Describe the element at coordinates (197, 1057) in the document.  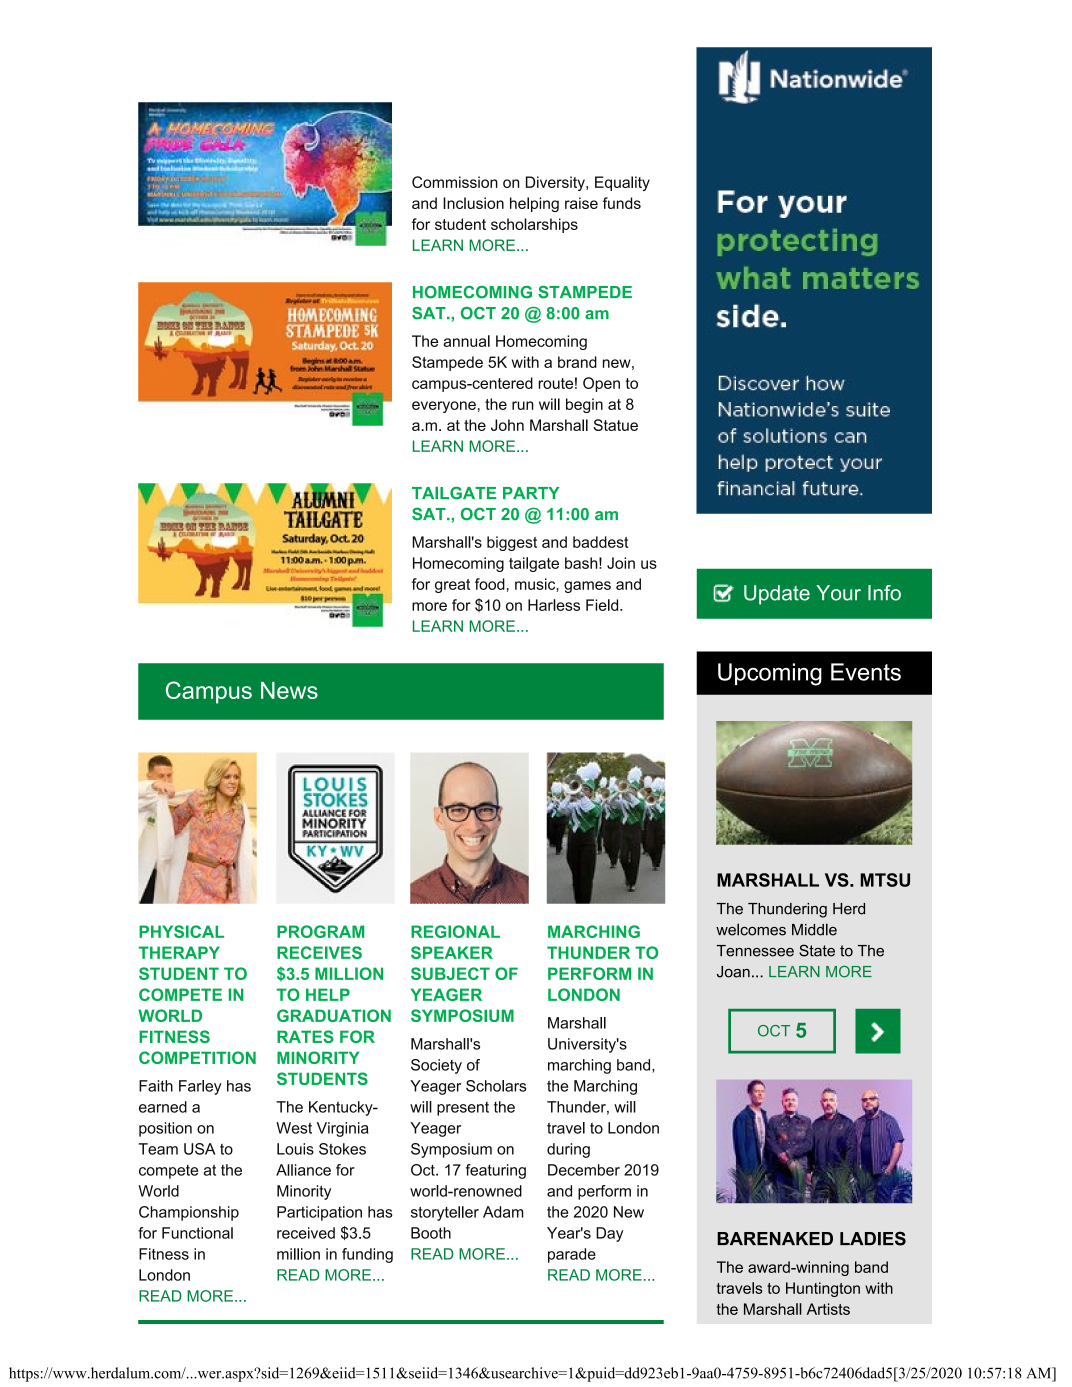
I see `COMPETITION` at that location.
